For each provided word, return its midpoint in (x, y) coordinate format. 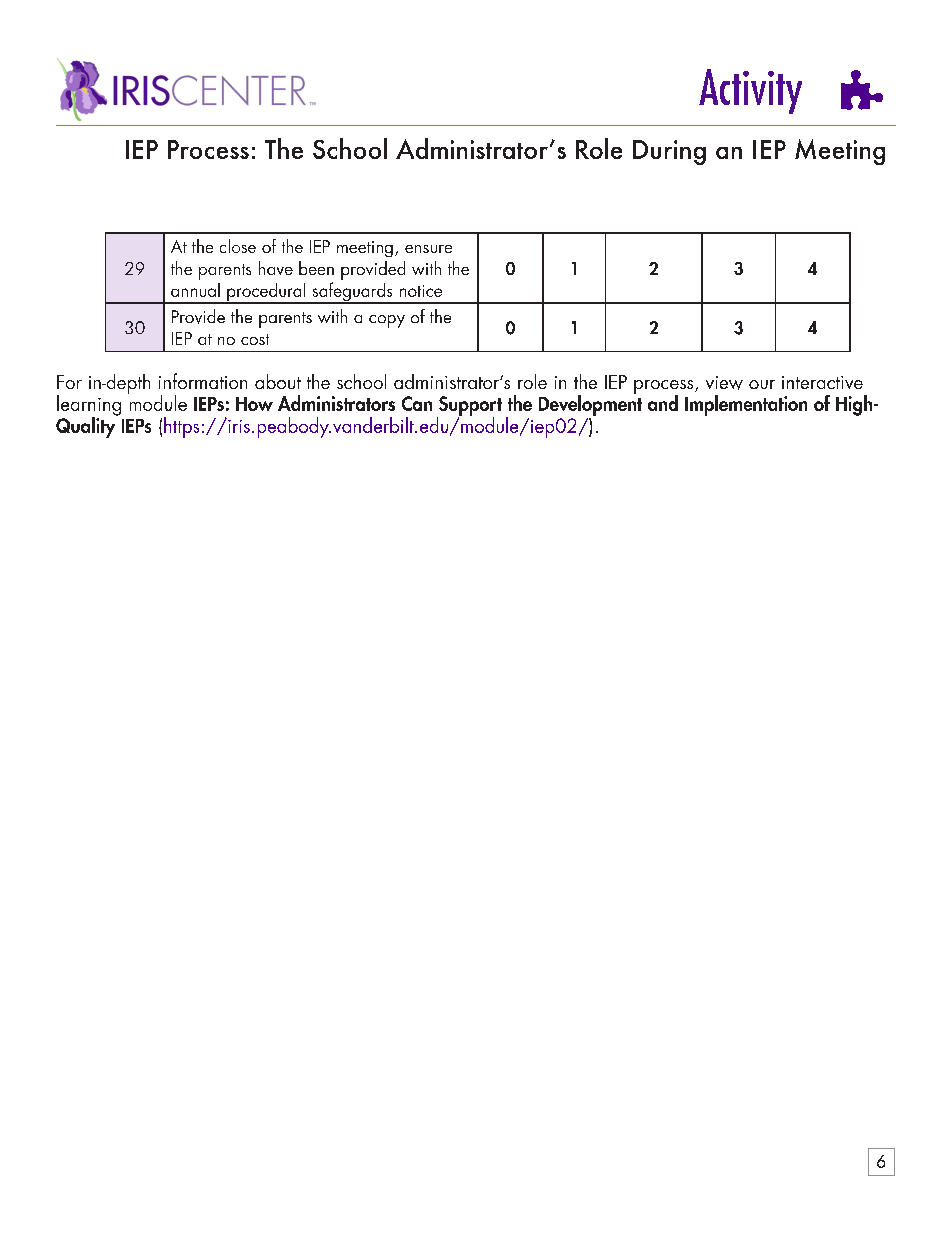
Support (469, 407)
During (669, 152)
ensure (428, 249)
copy (387, 321)
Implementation (746, 405)
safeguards (352, 293)
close (238, 246)
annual (195, 290)
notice (421, 291)
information (203, 381)
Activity (750, 91)
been (316, 268)
